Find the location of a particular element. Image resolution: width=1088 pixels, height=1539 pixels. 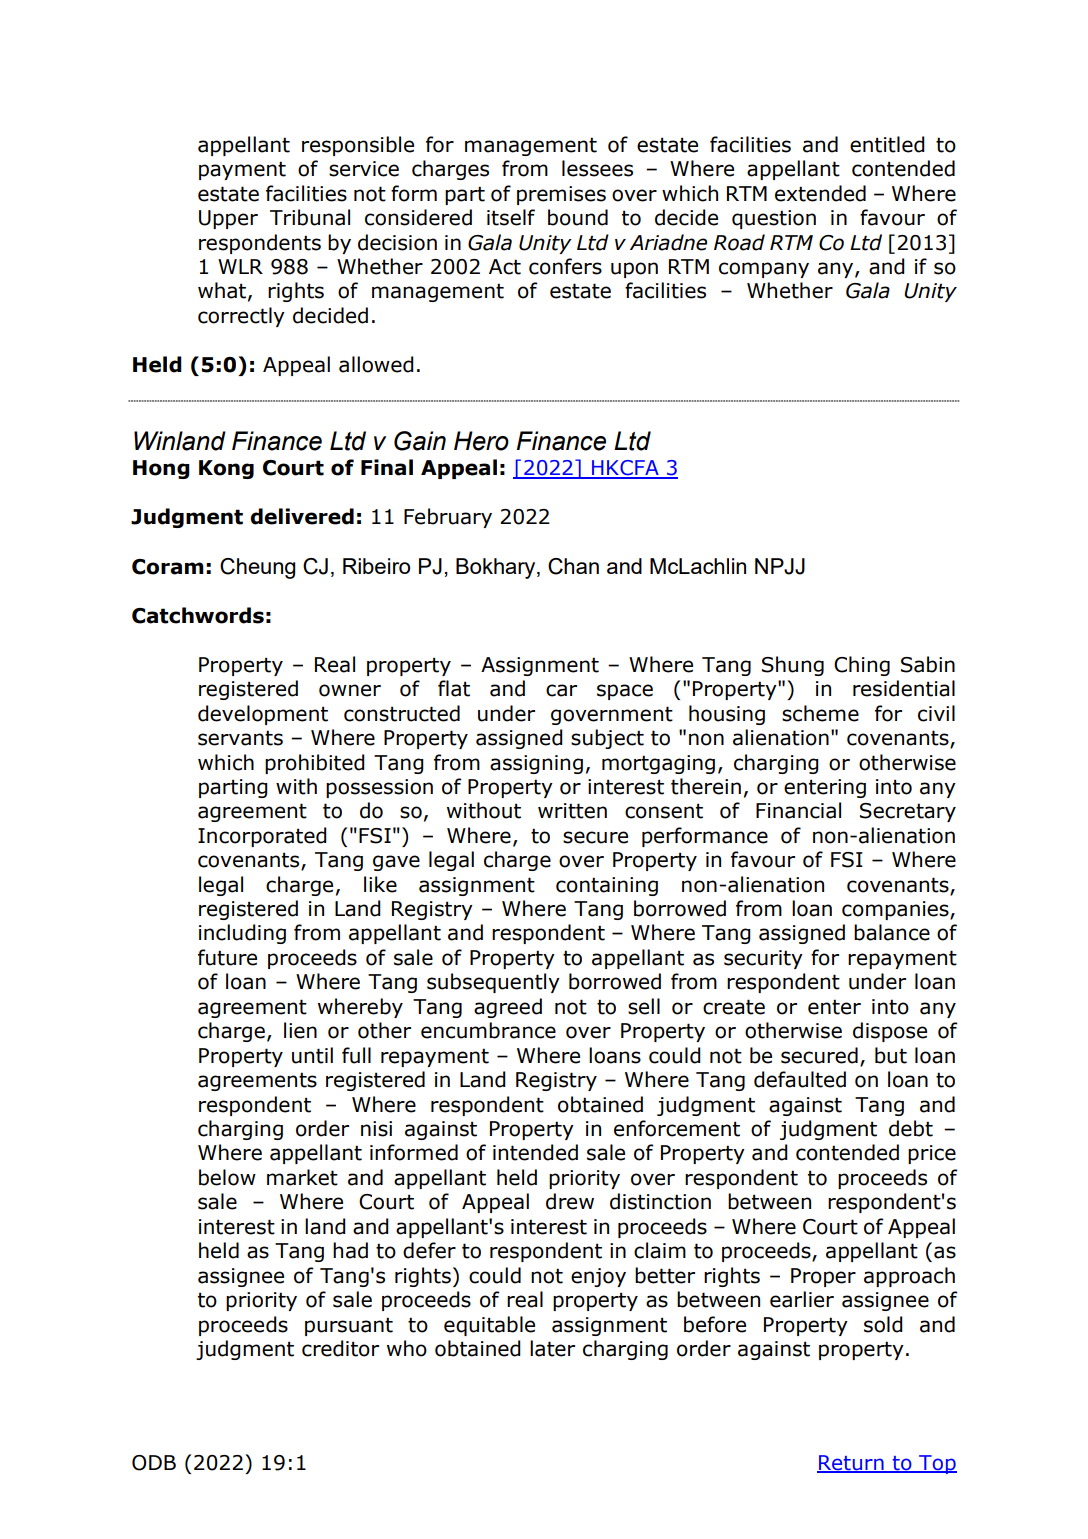

ODB is located at coordinates (154, 1463).
